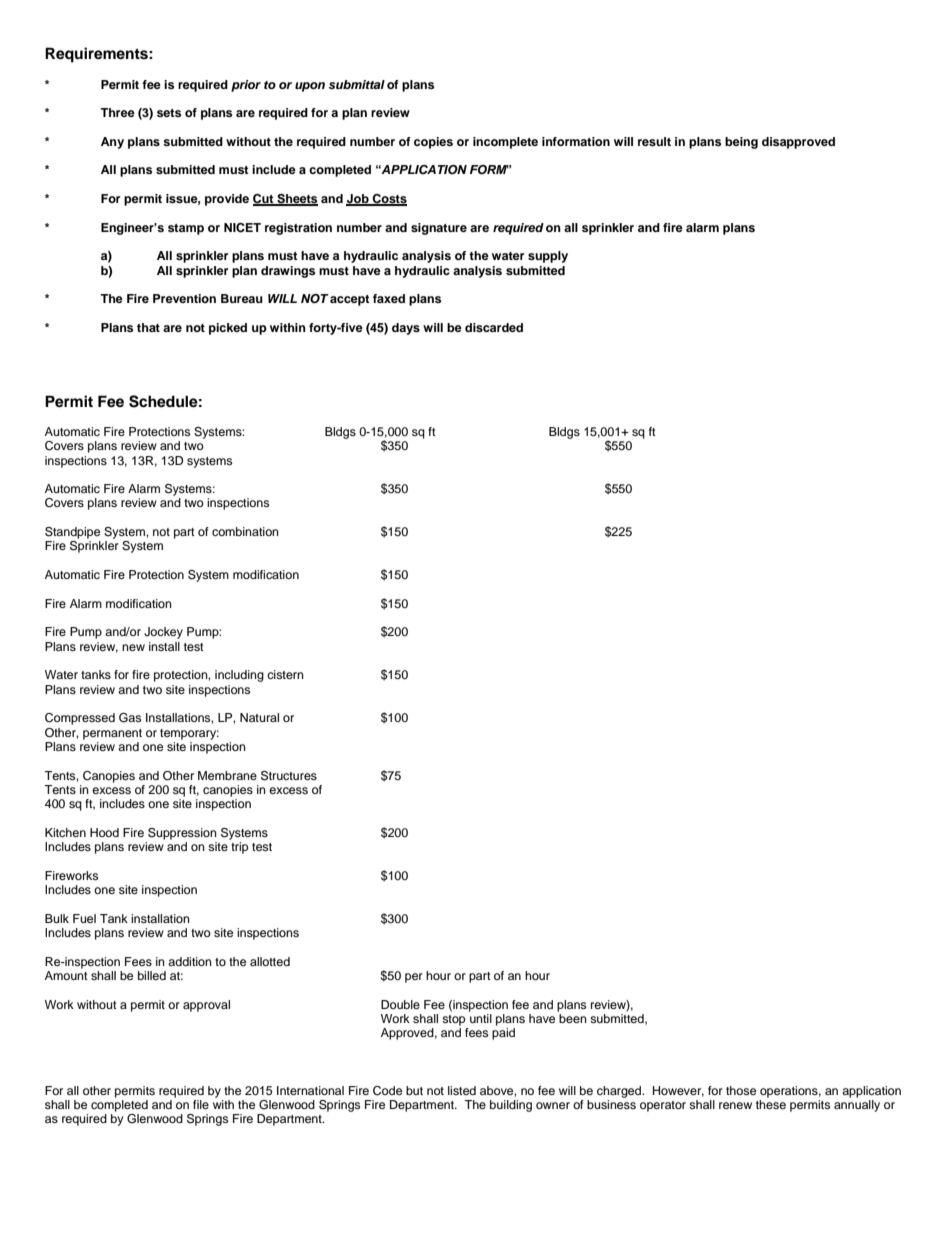  What do you see at coordinates (201, 1104) in the image?
I see `file` at bounding box center [201, 1104].
